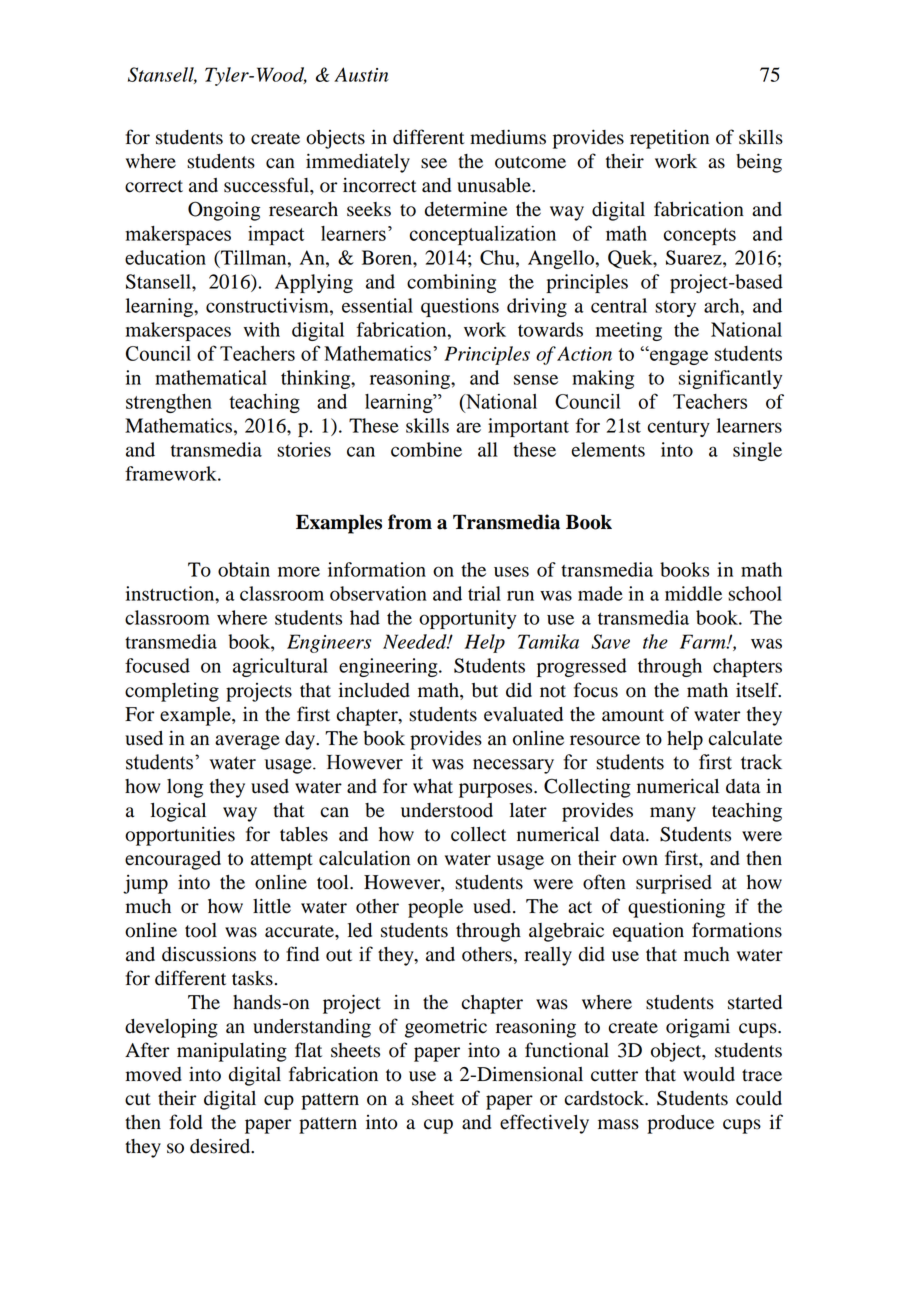  I want to click on successful, so click(267, 185).
